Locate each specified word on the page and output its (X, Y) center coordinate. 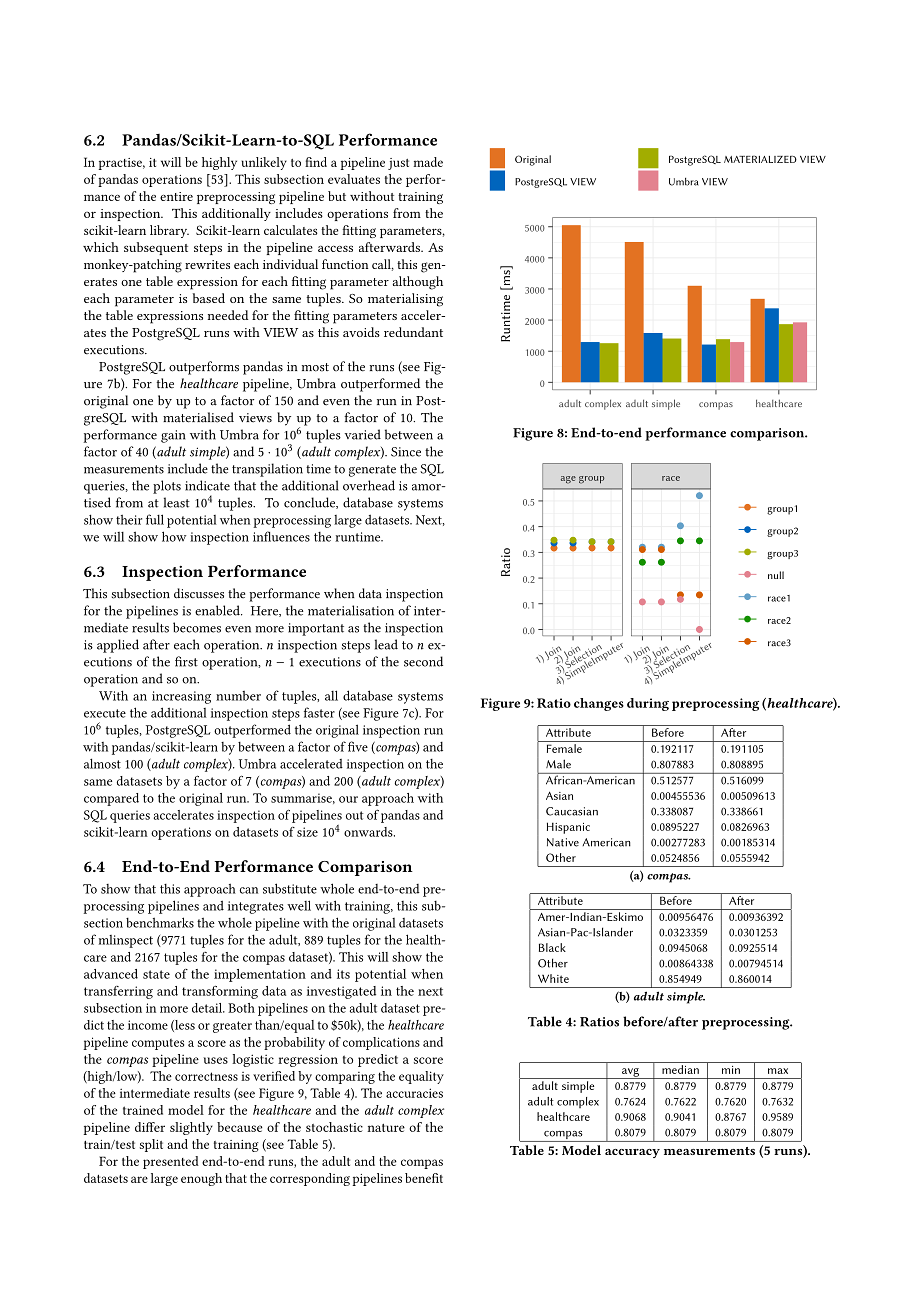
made (428, 162)
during (648, 704)
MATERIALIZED (760, 159)
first (186, 661)
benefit (424, 1178)
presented (171, 1162)
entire (176, 196)
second (423, 661)
